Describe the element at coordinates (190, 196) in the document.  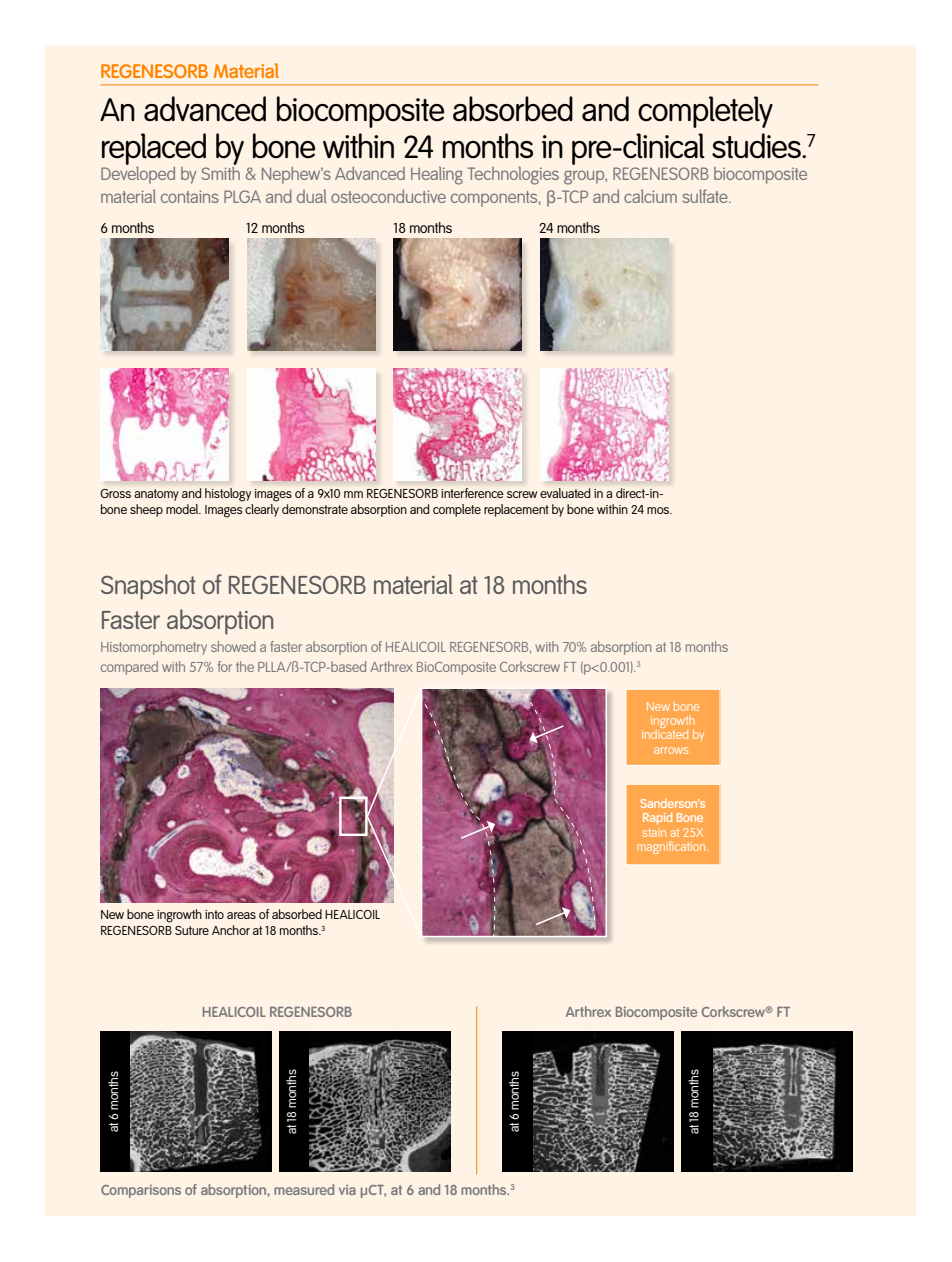
I see `contains` at that location.
